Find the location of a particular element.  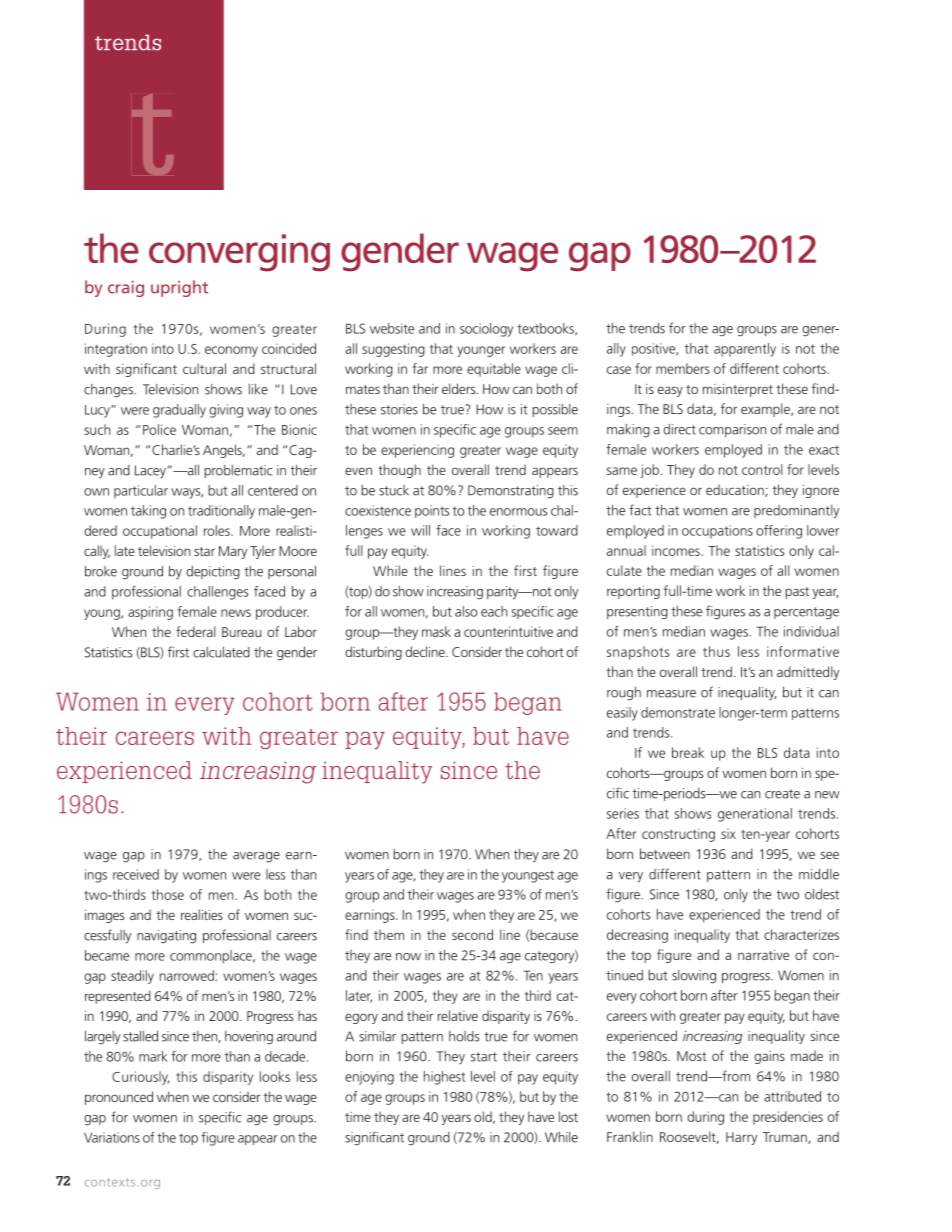

pronounced is located at coordinates (119, 1098).
